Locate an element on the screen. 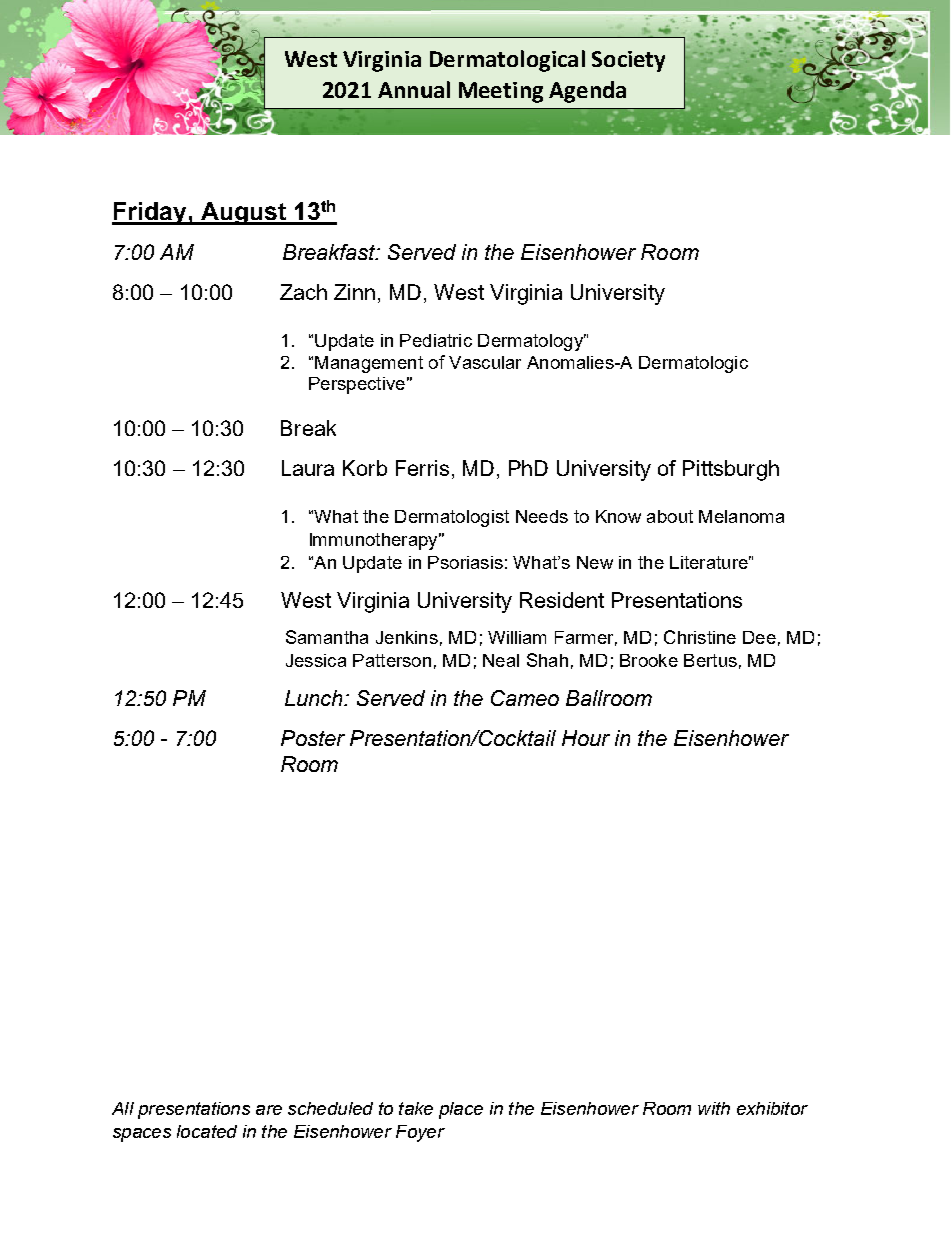  August is located at coordinates (243, 213).
